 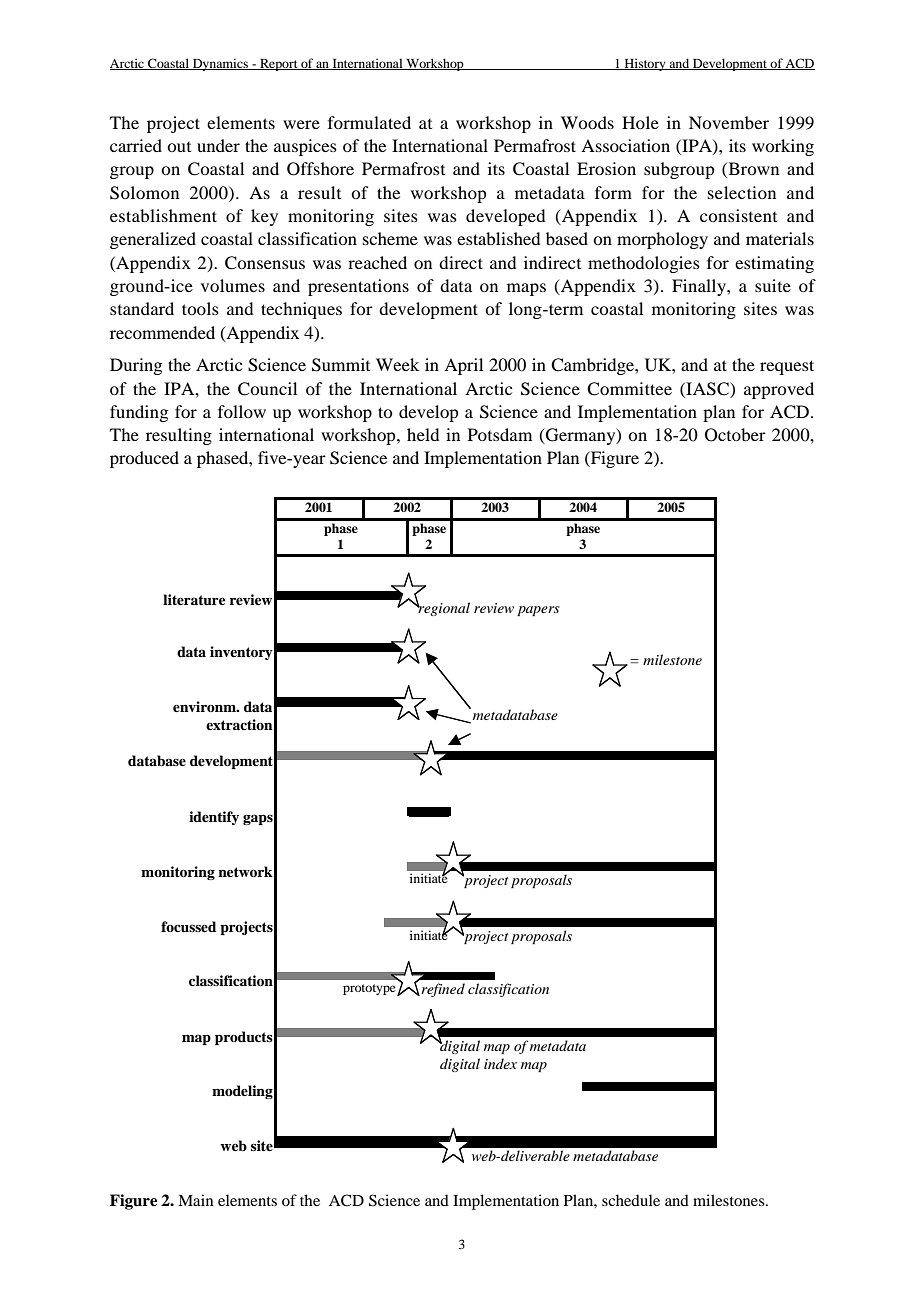 I want to click on Main, so click(x=195, y=1200).
